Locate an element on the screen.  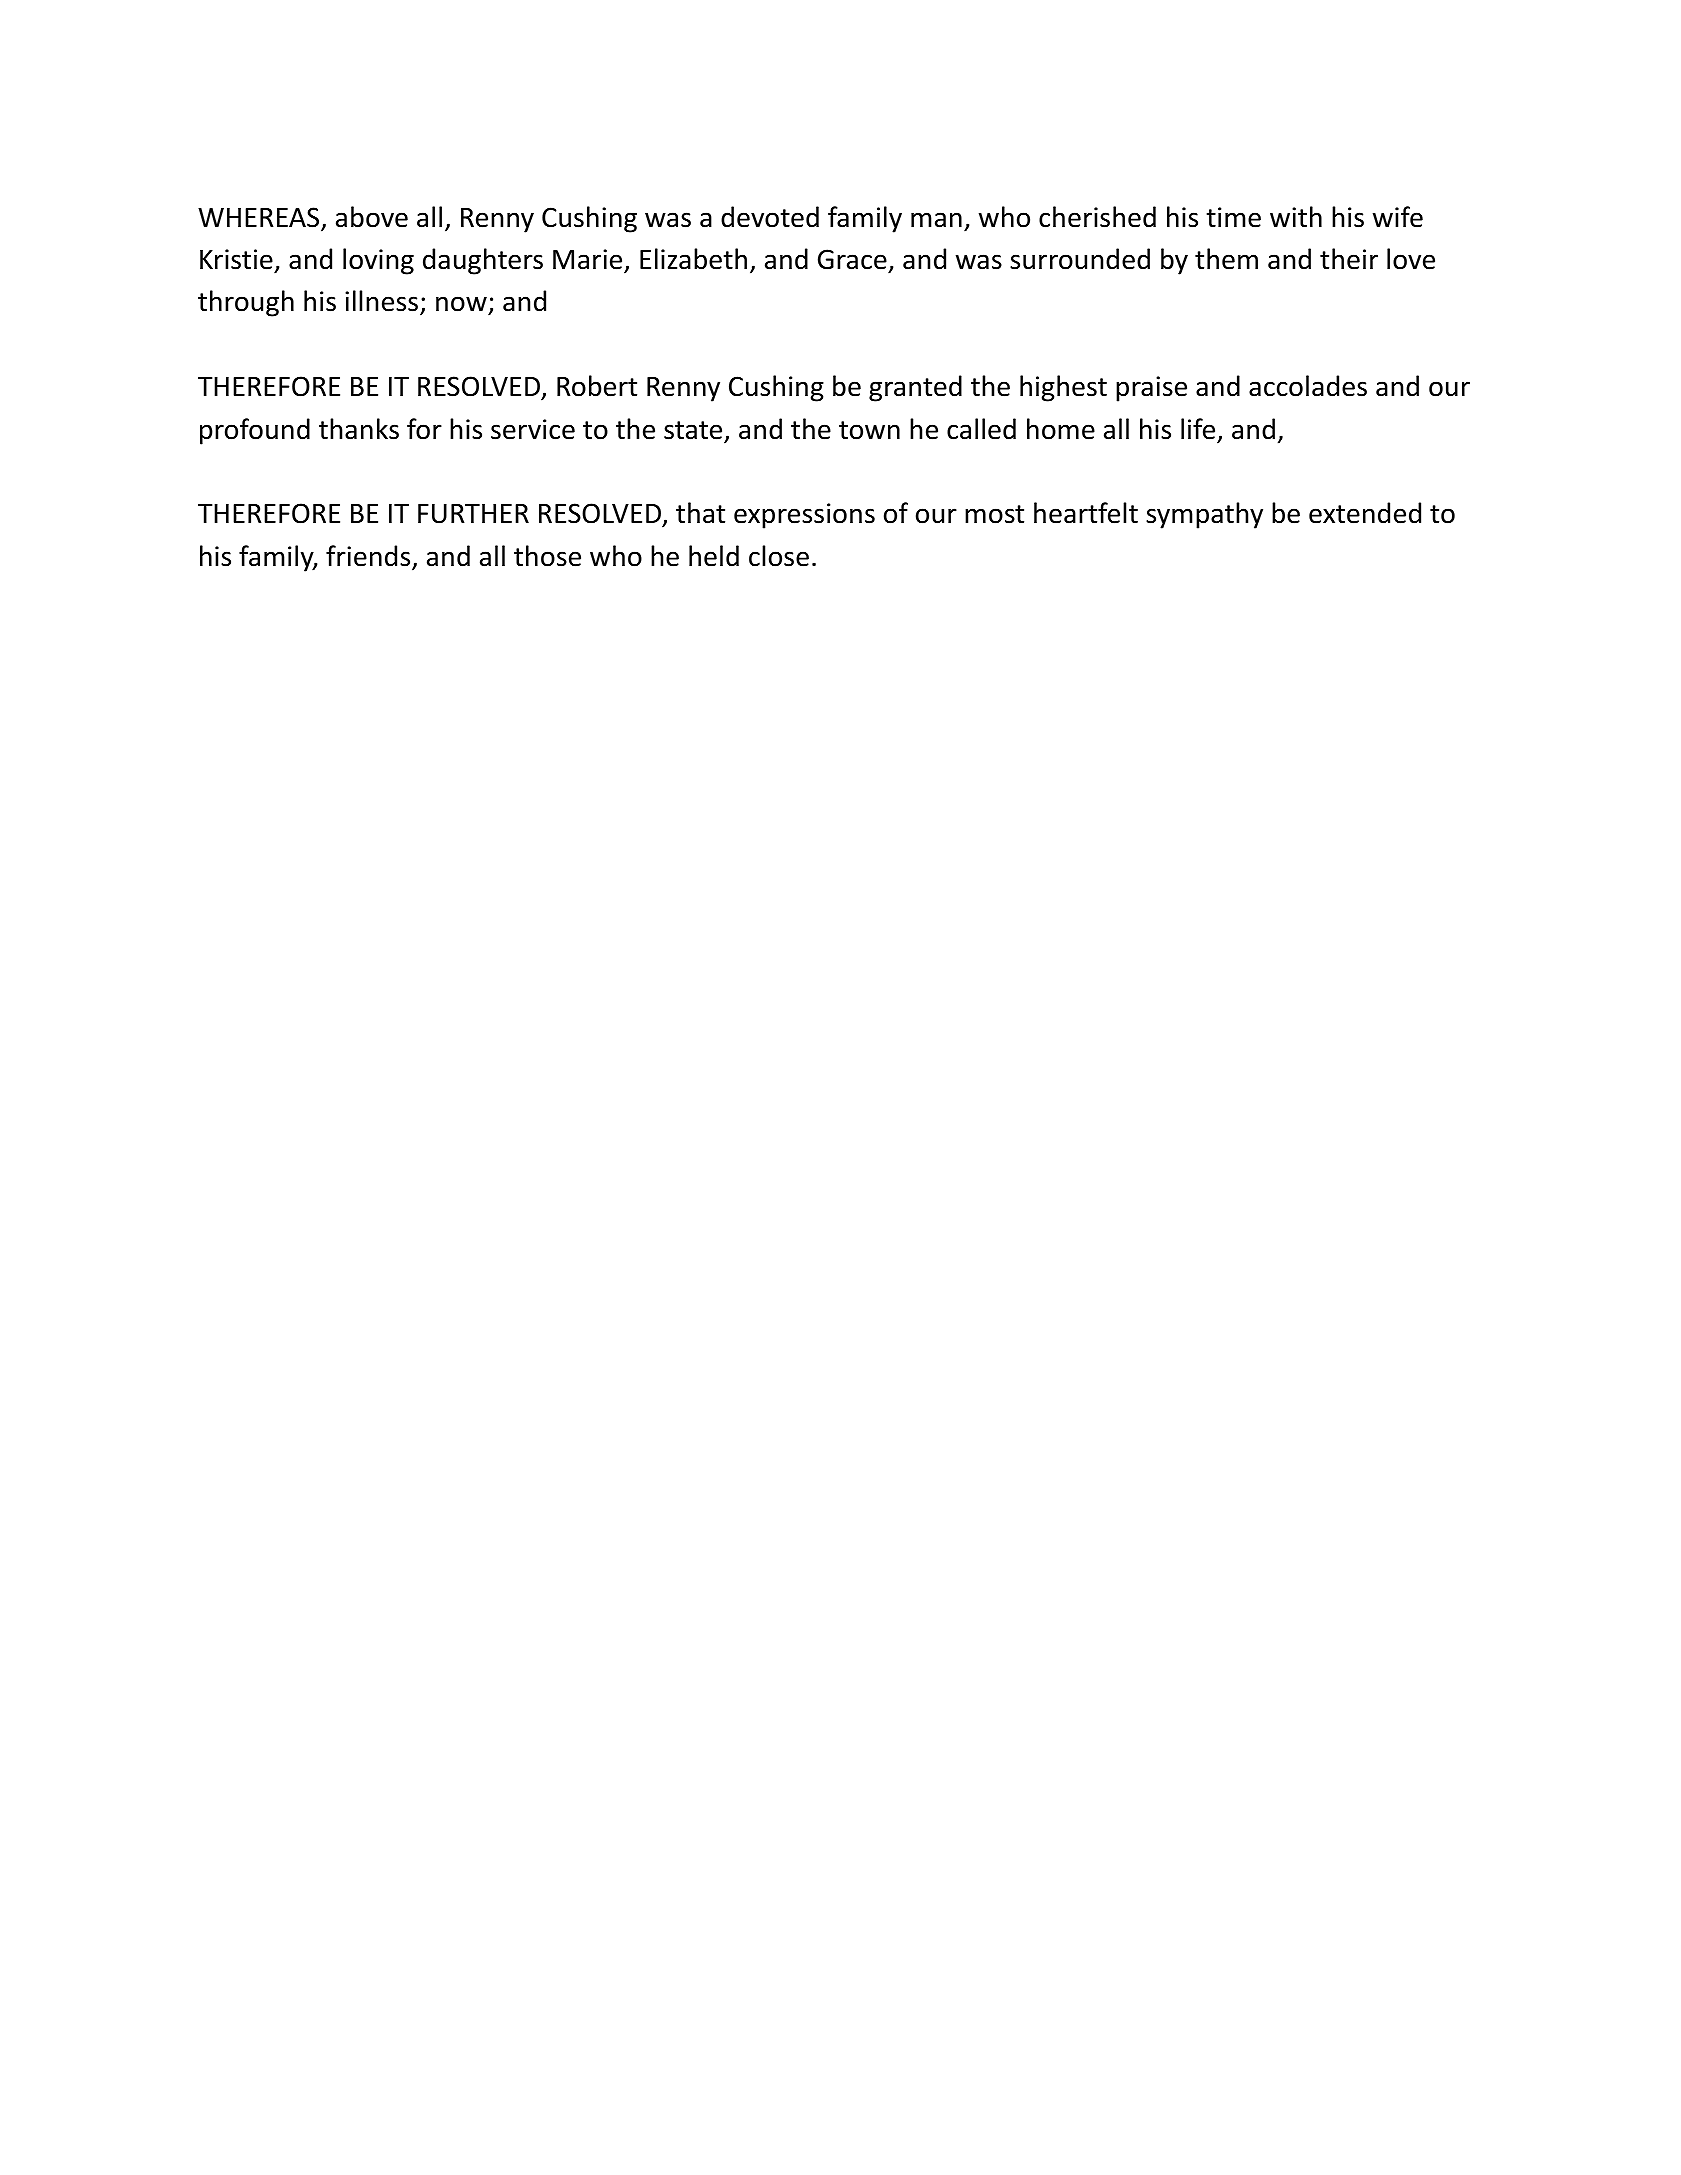
granted is located at coordinates (915, 388).
